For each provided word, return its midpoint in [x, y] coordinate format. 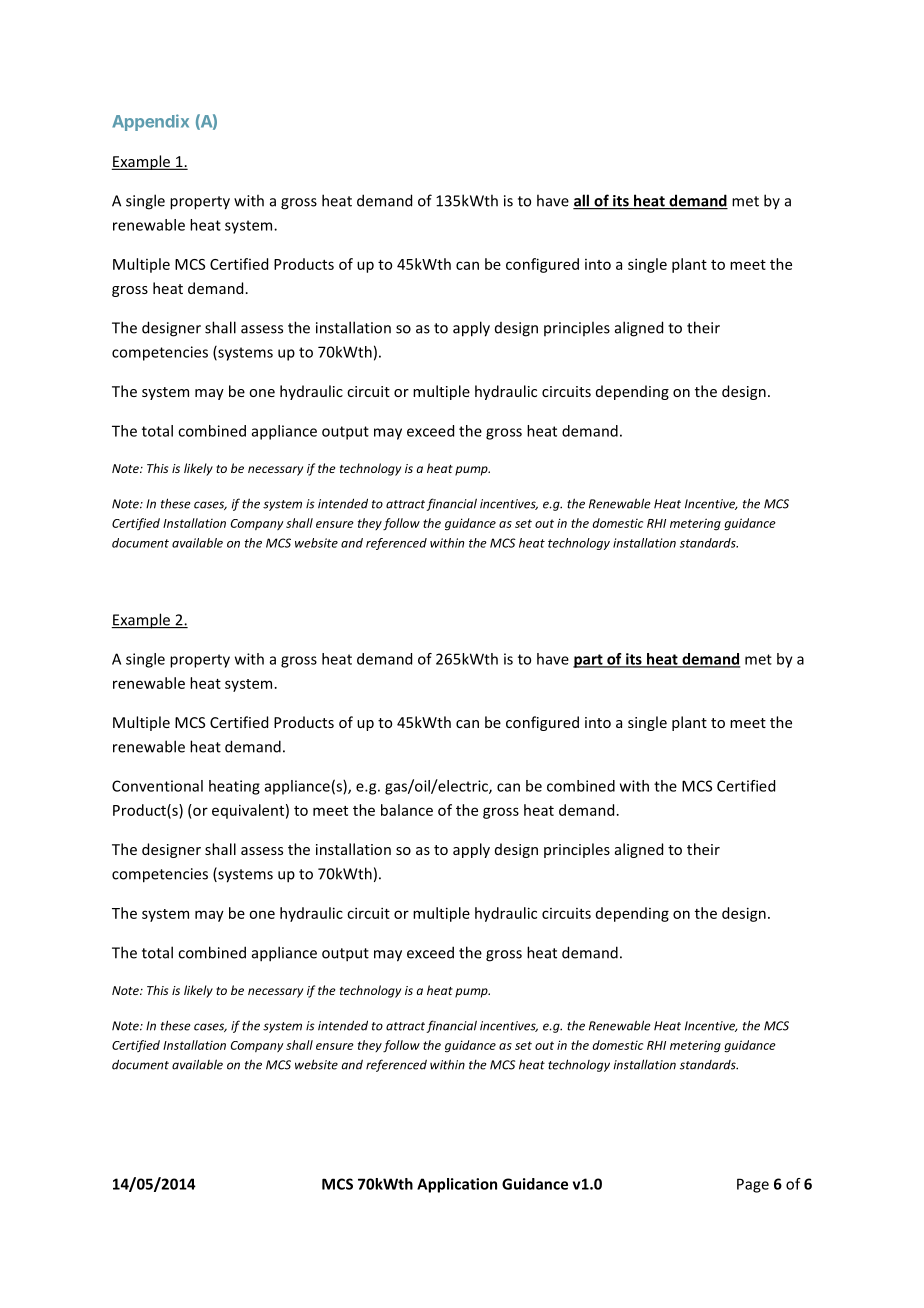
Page [753, 1185]
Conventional [157, 786]
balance [407, 810]
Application [457, 1185]
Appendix [150, 122]
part [589, 661]
